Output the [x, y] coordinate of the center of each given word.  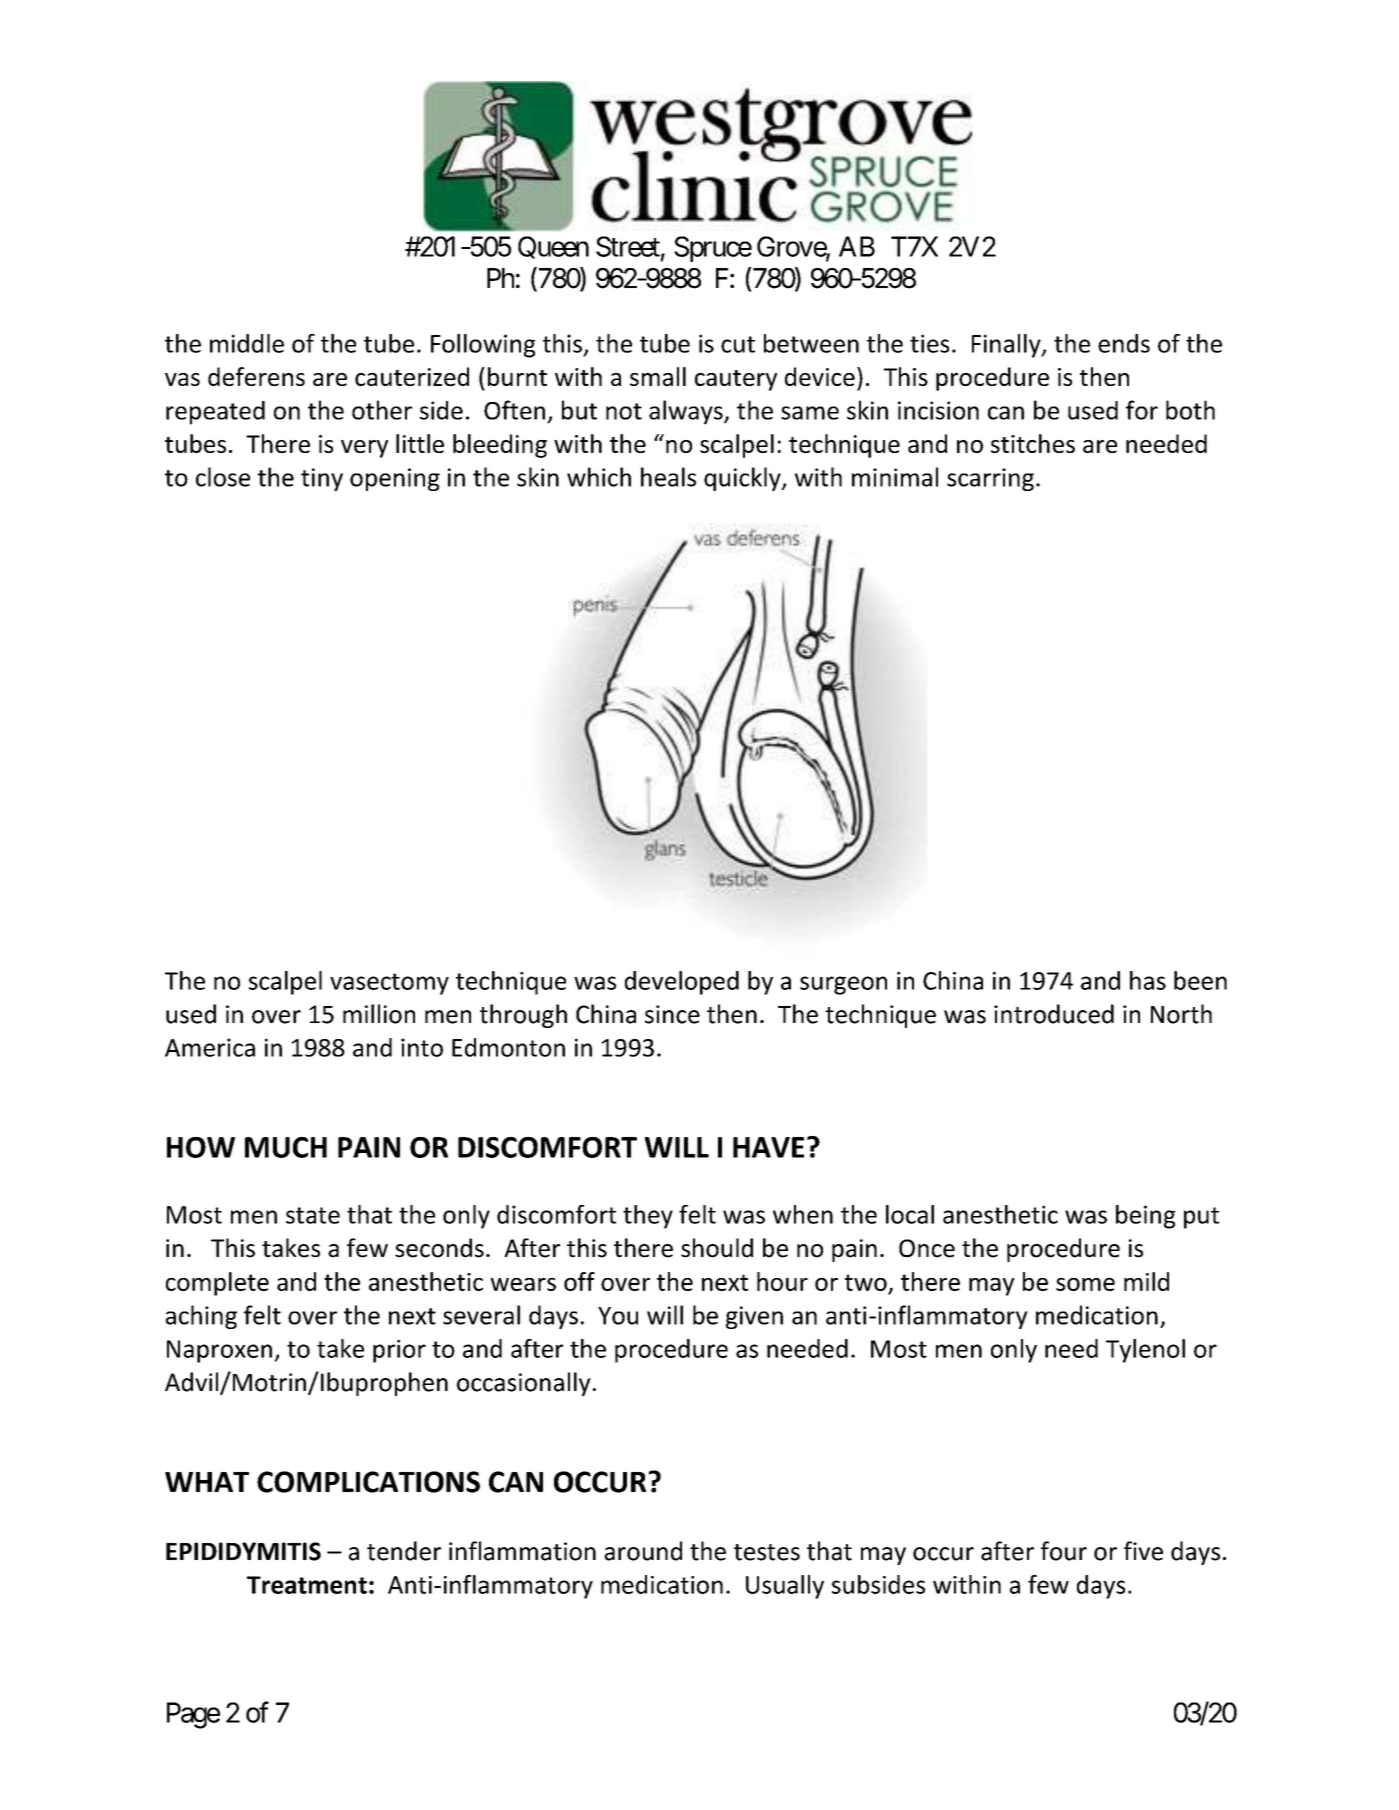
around [643, 1551]
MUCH [286, 1147]
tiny [322, 479]
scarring [990, 479]
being [1145, 1217]
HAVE [768, 1147]
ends [1124, 343]
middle [247, 343]
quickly [743, 479]
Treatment [307, 1585]
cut [738, 344]
